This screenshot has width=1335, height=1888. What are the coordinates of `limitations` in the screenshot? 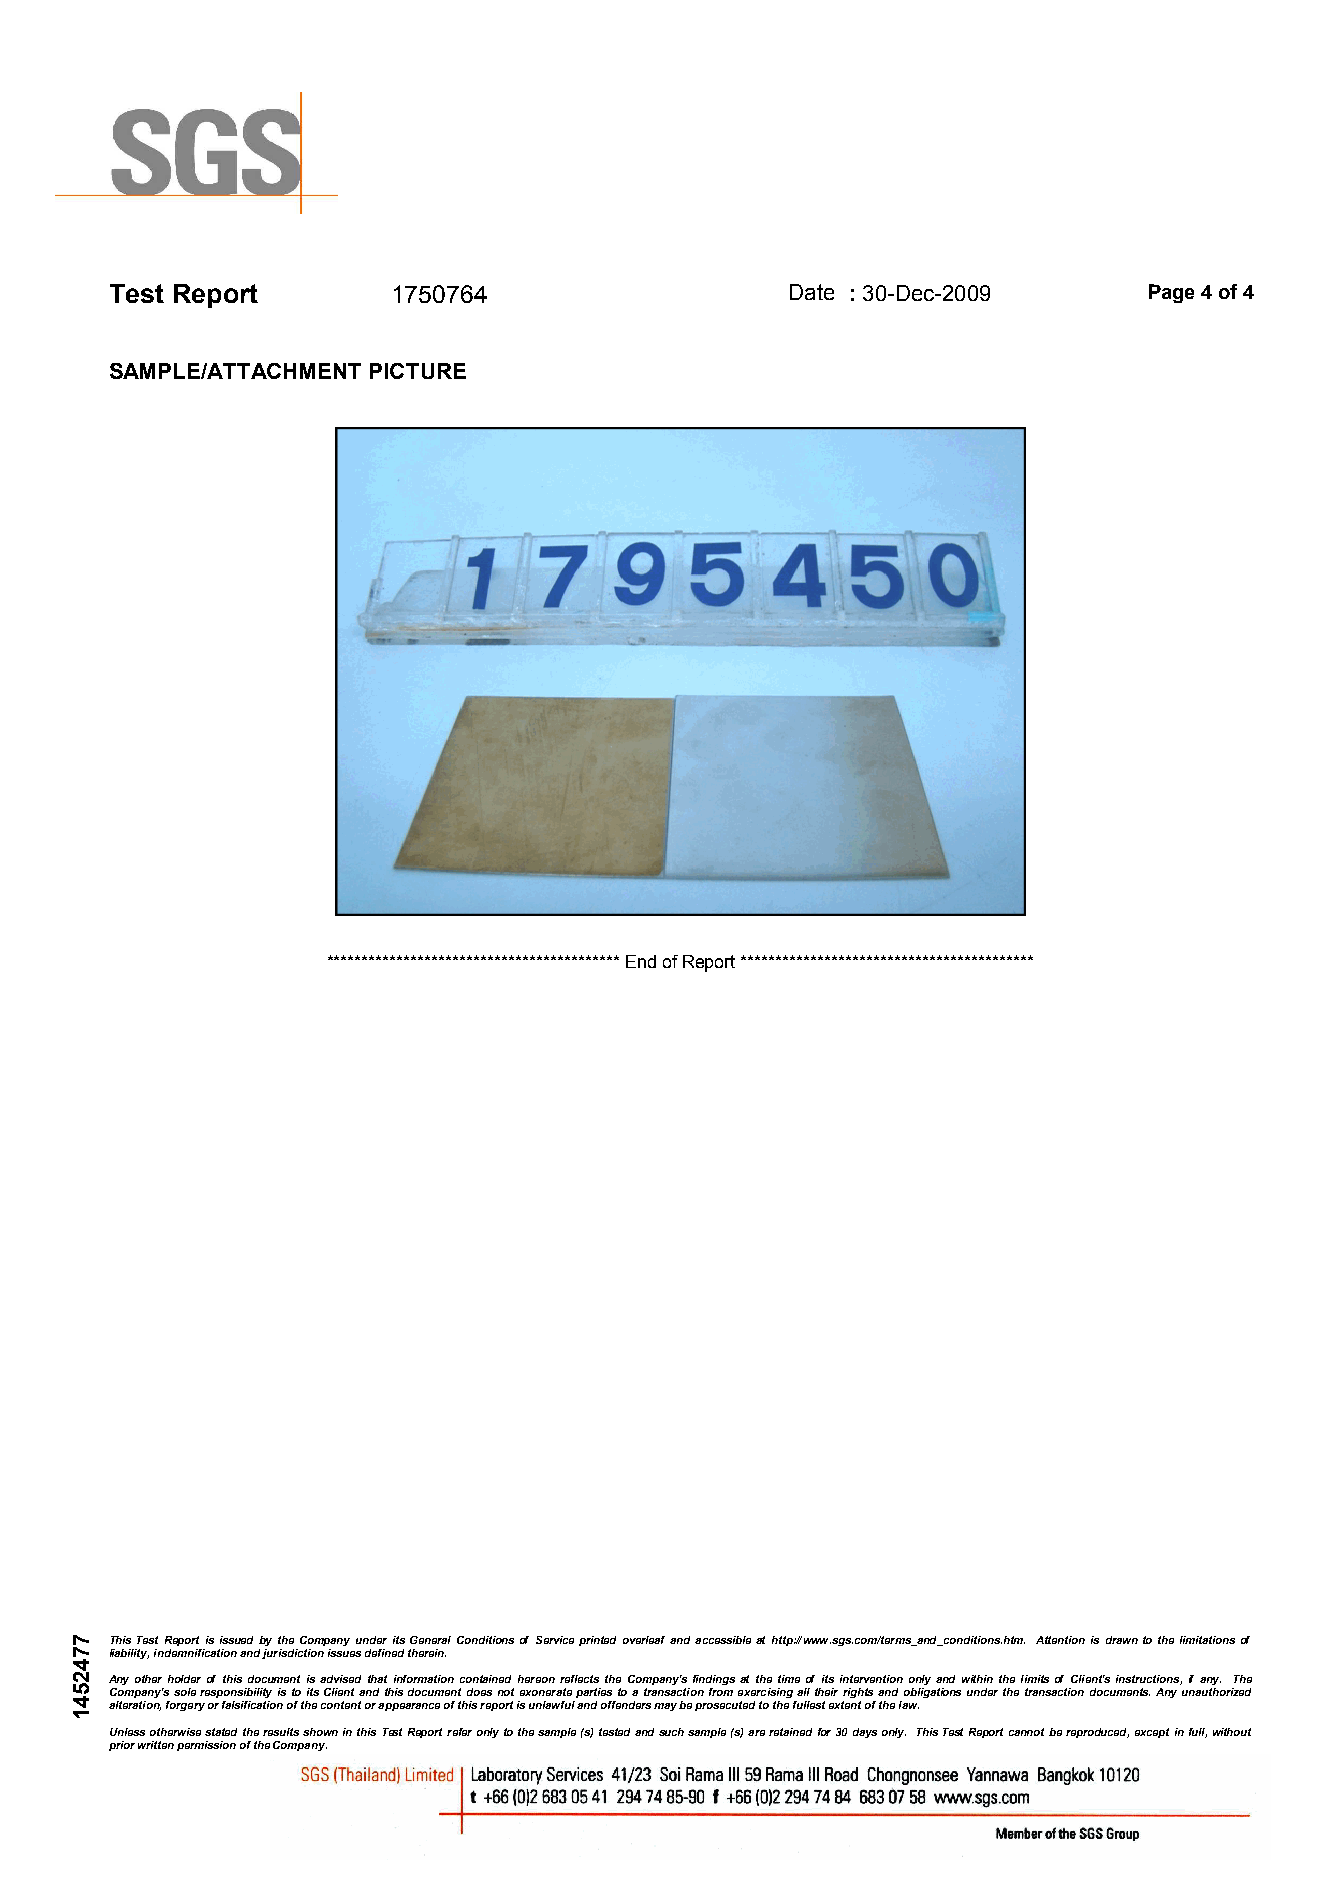 It's located at (1207, 1640).
